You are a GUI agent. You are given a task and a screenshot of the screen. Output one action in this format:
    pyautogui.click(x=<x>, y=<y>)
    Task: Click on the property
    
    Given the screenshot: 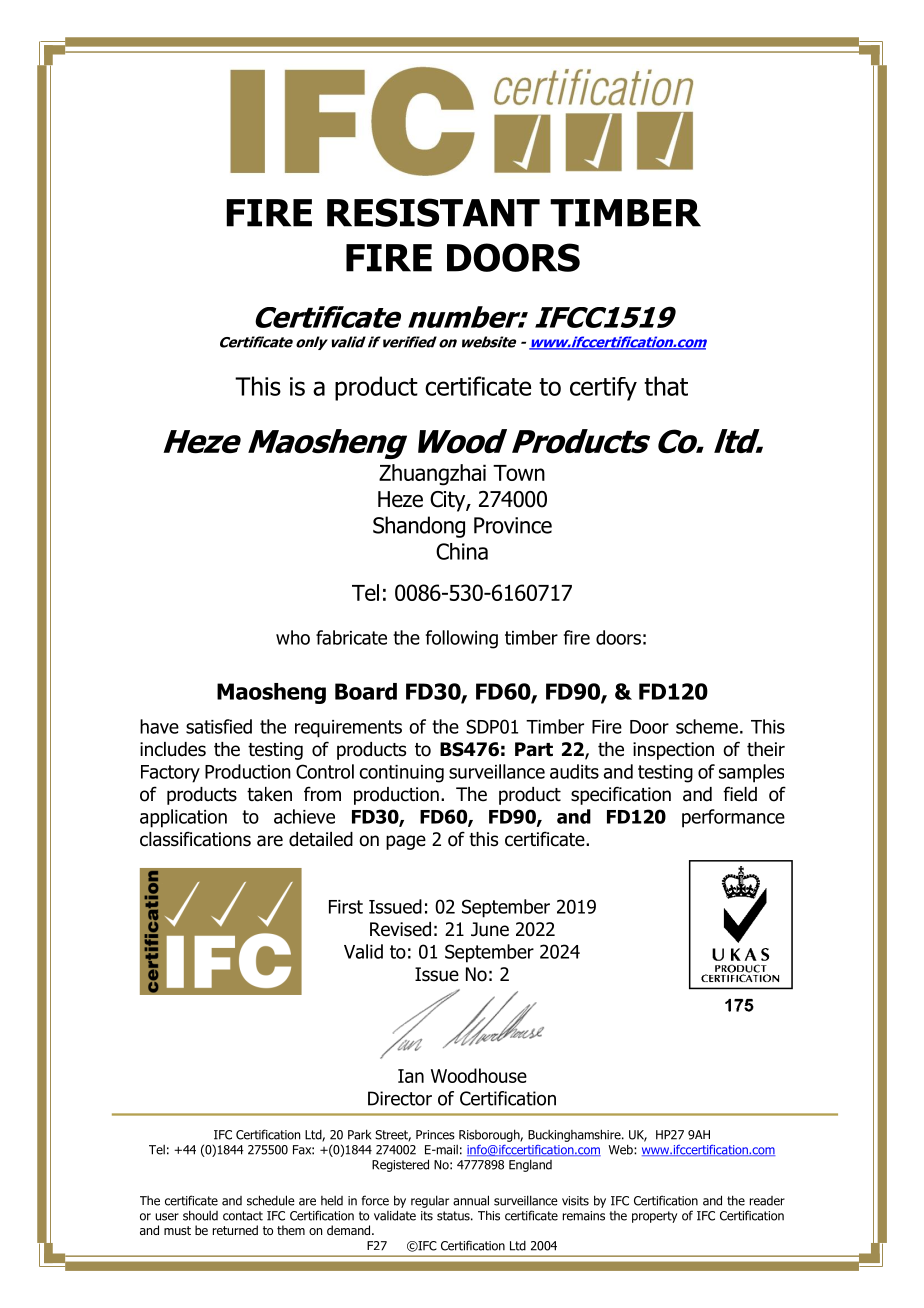 What is the action you would take?
    pyautogui.click(x=654, y=1217)
